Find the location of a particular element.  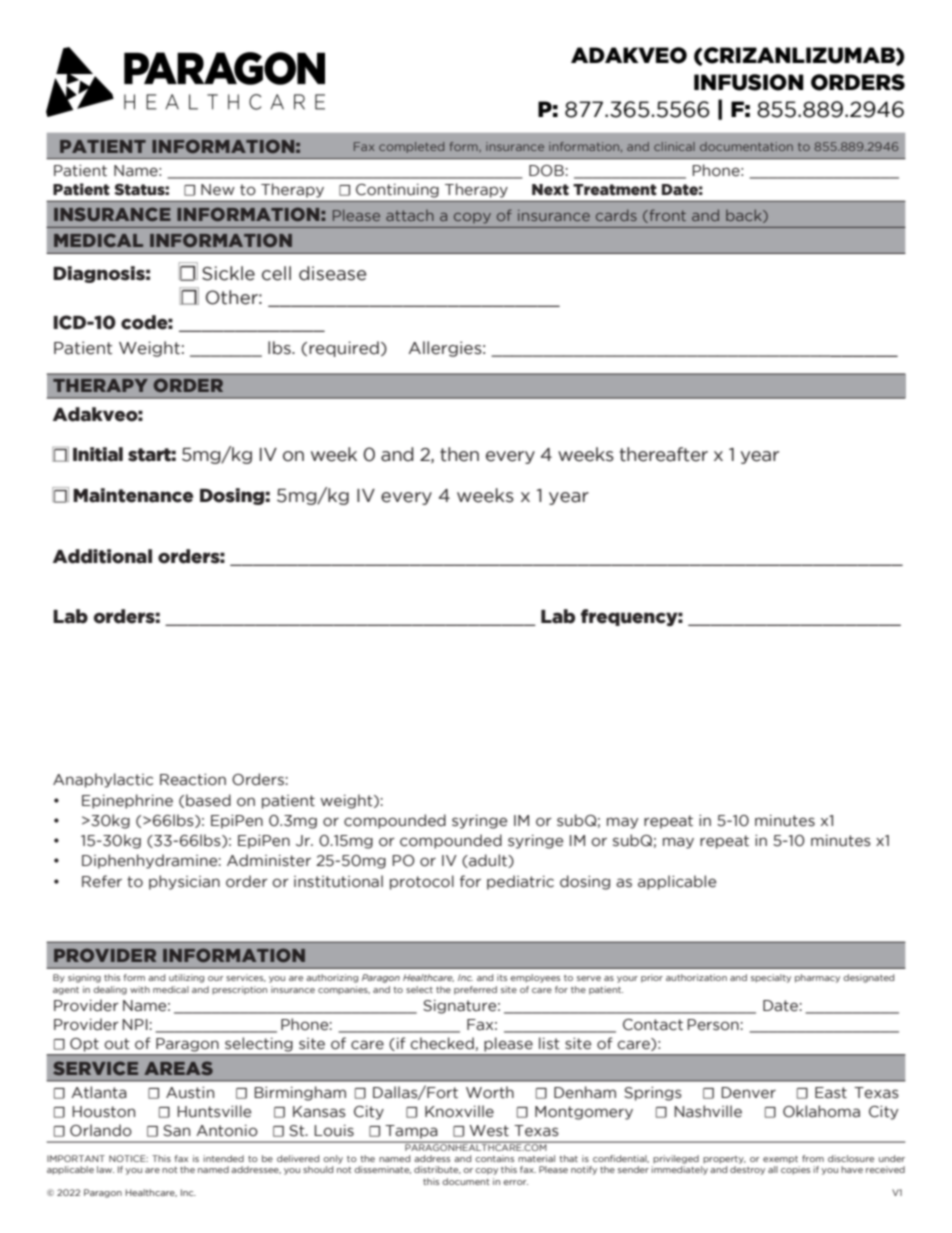

based is located at coordinates (208, 800).
